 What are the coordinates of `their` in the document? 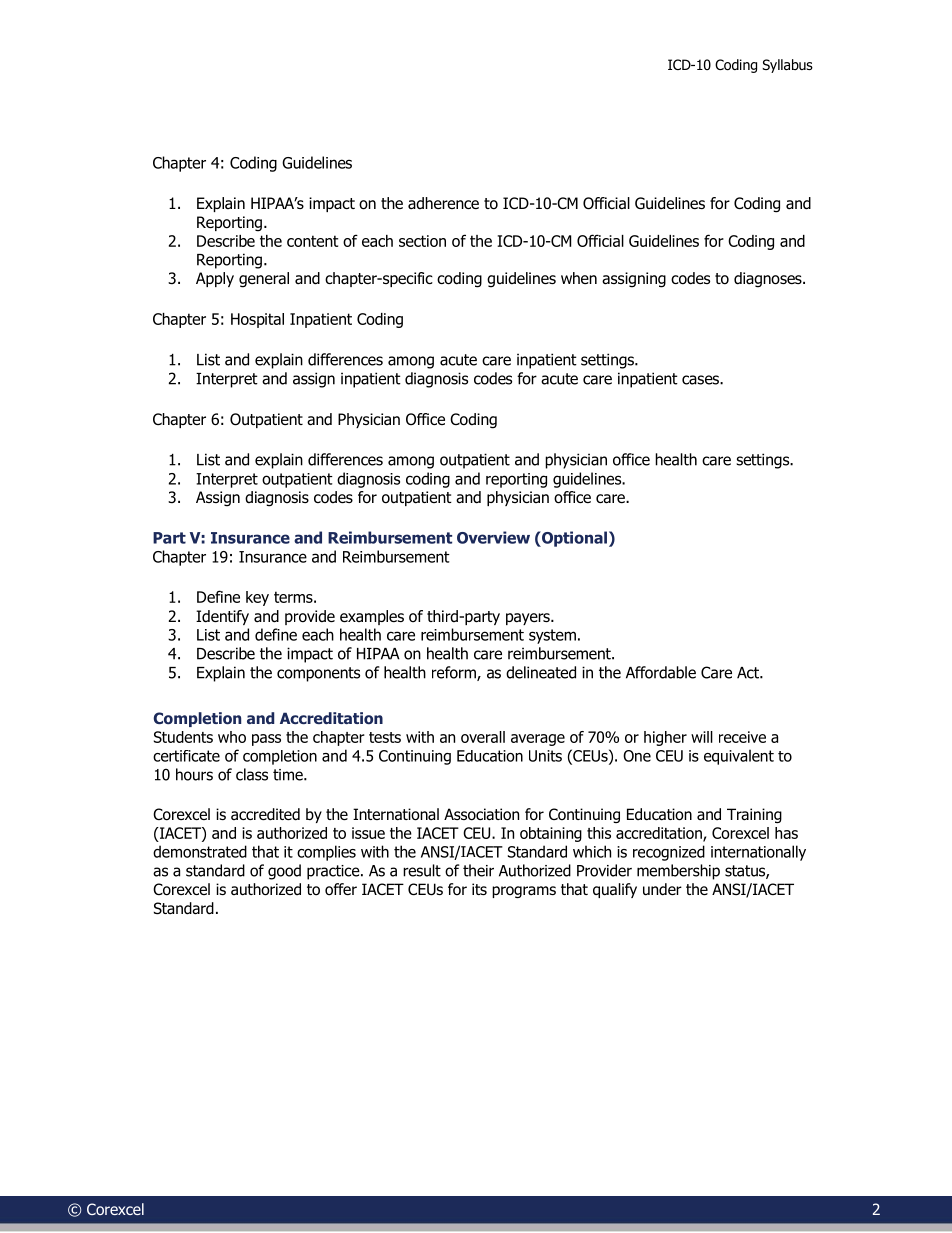 It's located at (478, 870).
